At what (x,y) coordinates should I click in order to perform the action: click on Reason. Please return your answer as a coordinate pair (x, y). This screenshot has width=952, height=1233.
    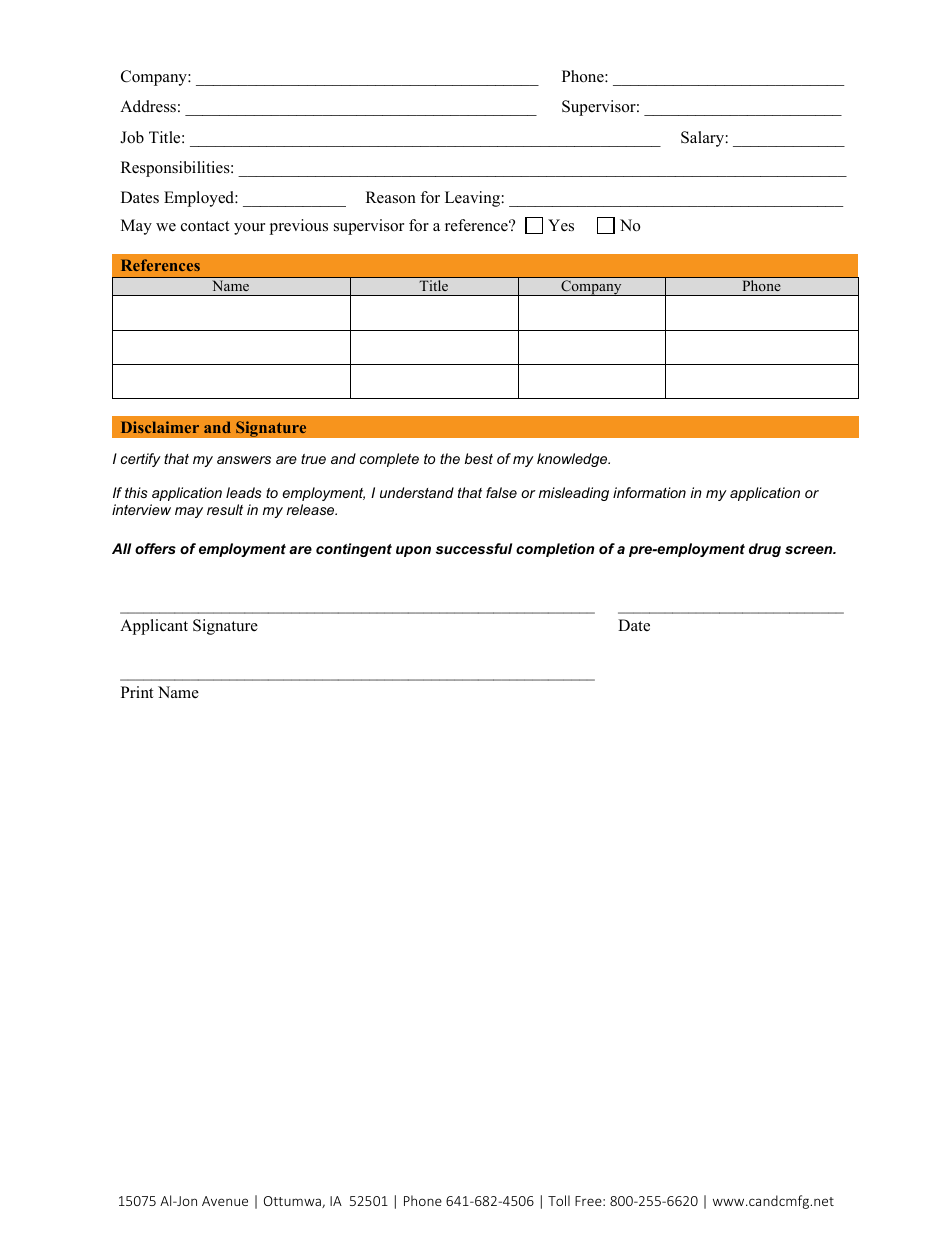
    Looking at the image, I should click on (391, 197).
